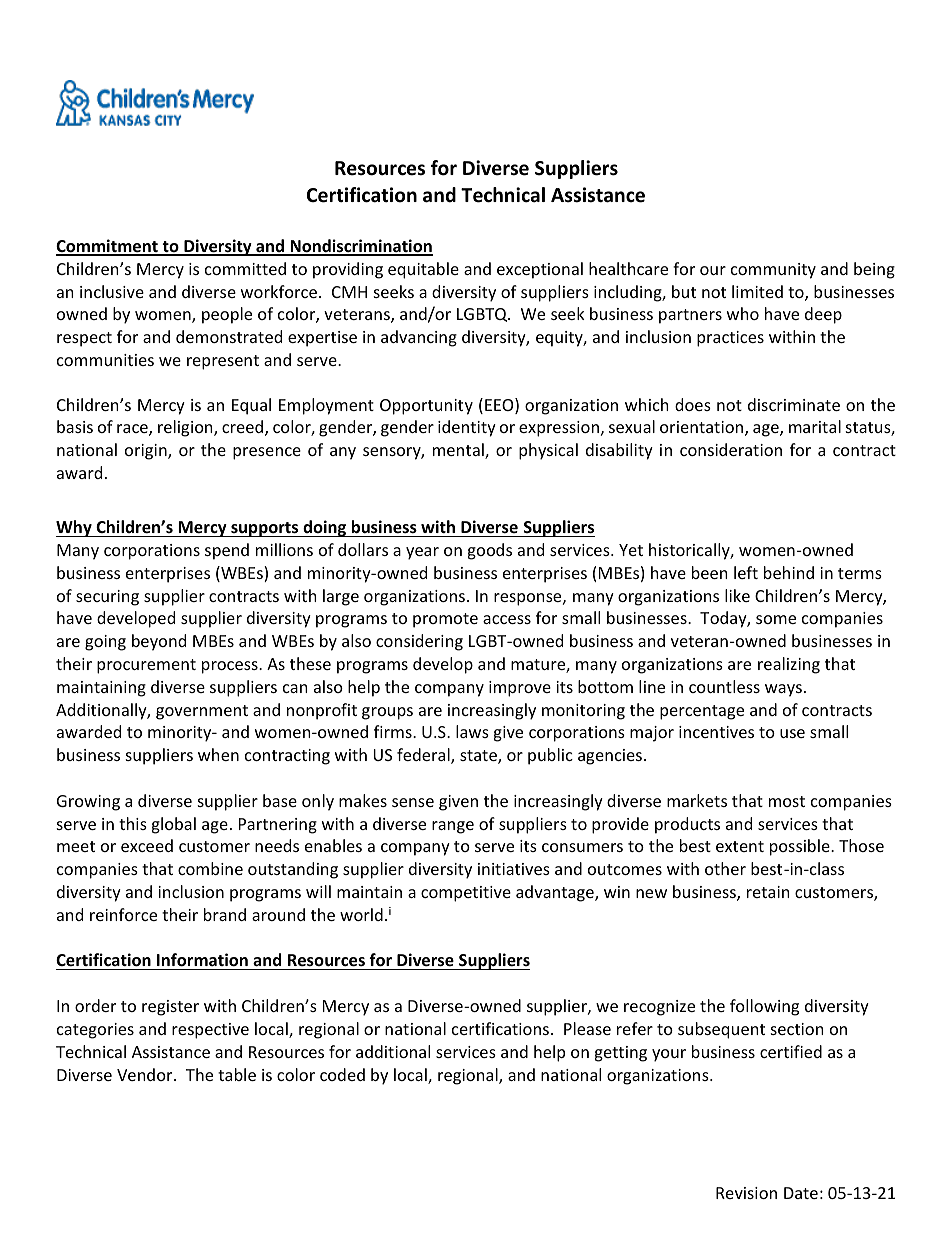  What do you see at coordinates (587, 1028) in the screenshot?
I see `Please` at bounding box center [587, 1028].
